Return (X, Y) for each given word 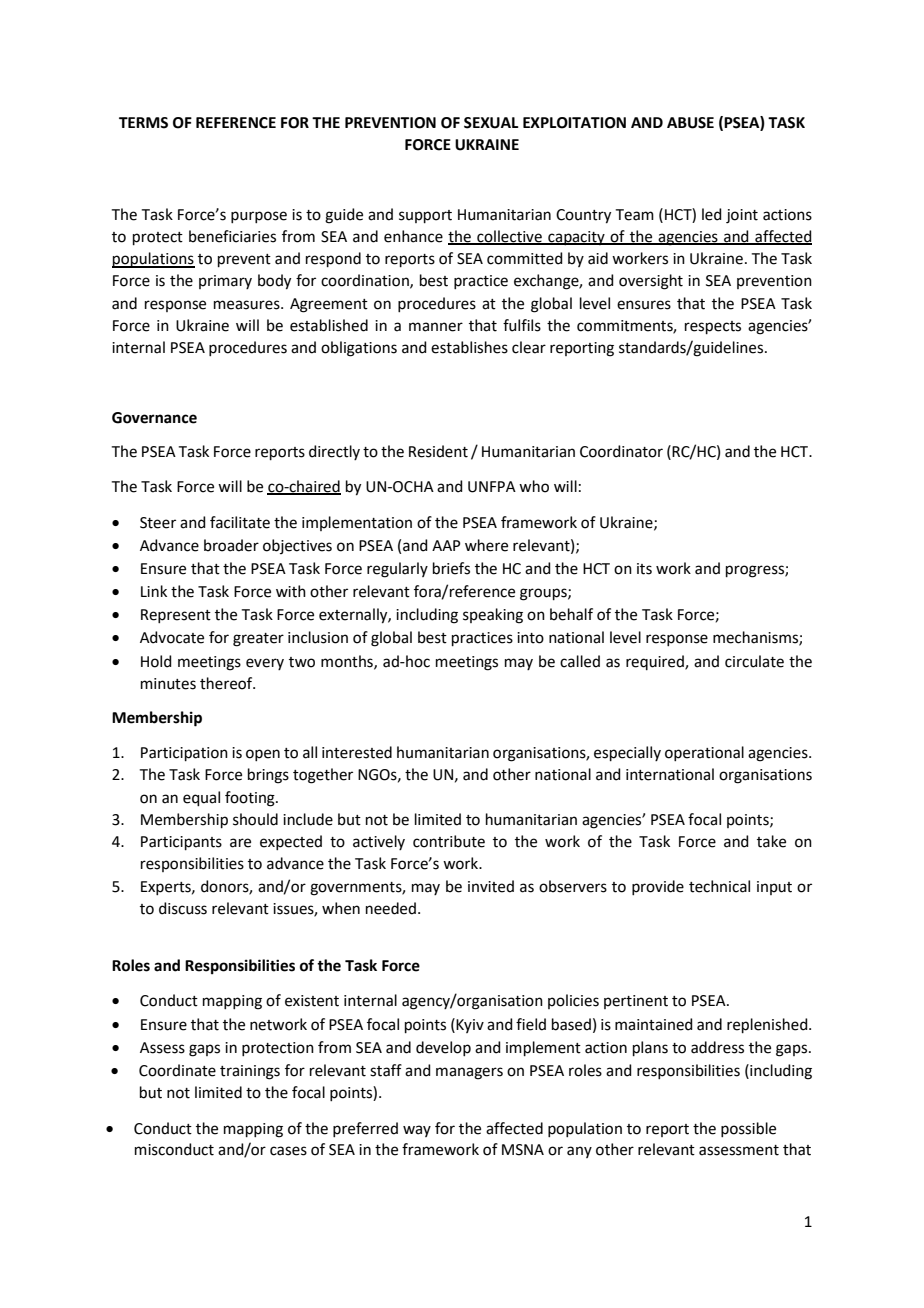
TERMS (143, 123)
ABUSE (690, 123)
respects (713, 327)
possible (748, 1129)
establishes (469, 347)
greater (258, 640)
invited (491, 886)
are (240, 843)
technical (719, 886)
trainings (250, 1072)
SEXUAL (491, 123)
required (656, 662)
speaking (493, 616)
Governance (154, 418)
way (417, 1131)
